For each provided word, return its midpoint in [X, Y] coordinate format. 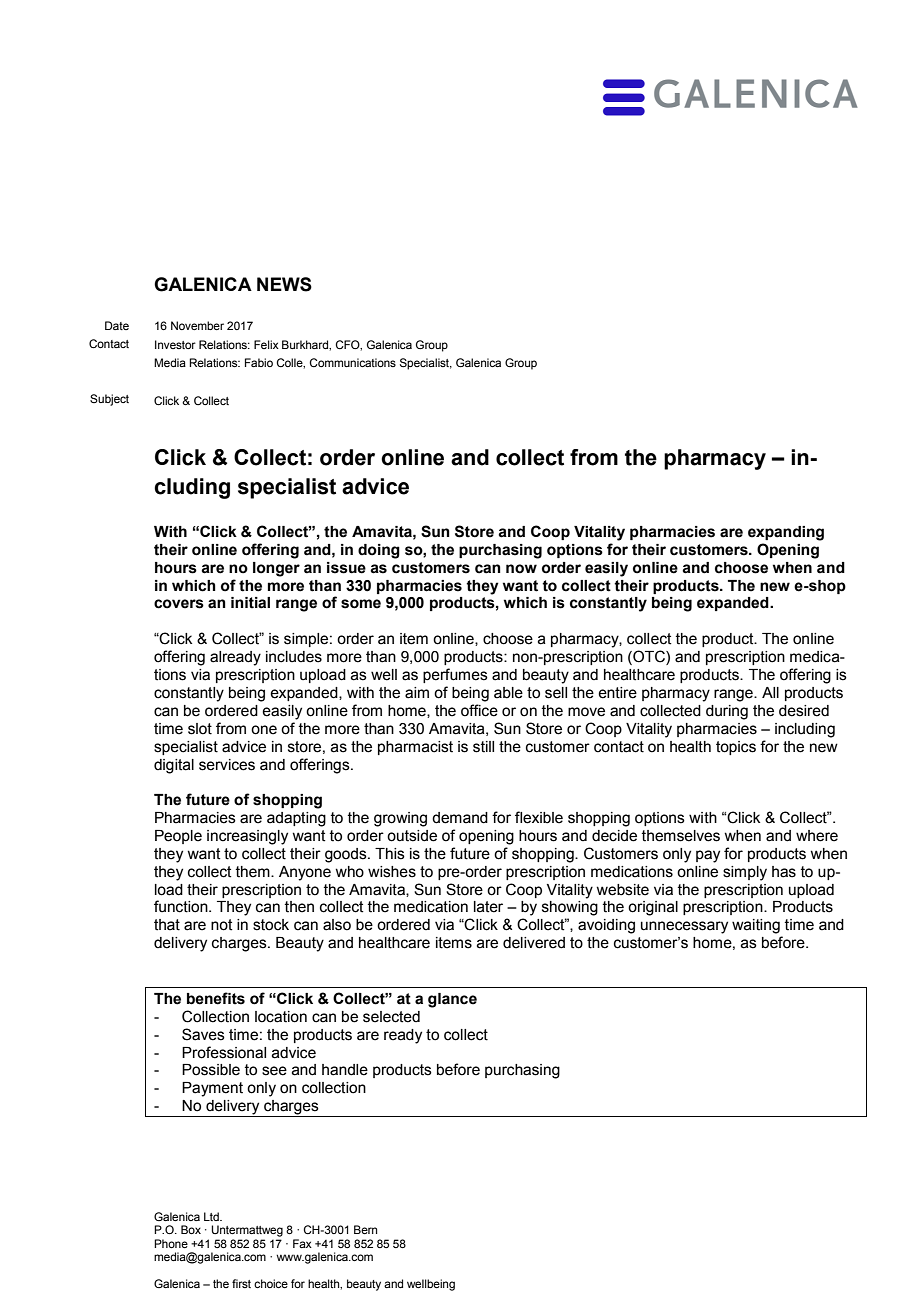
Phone [171, 1243]
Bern [365, 1229]
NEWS [284, 284]
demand [460, 818]
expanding [786, 533]
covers [179, 604]
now [521, 569]
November [197, 325]
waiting [756, 926]
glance [452, 1000]
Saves [203, 1034]
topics [736, 748]
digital [174, 766]
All [770, 692]
